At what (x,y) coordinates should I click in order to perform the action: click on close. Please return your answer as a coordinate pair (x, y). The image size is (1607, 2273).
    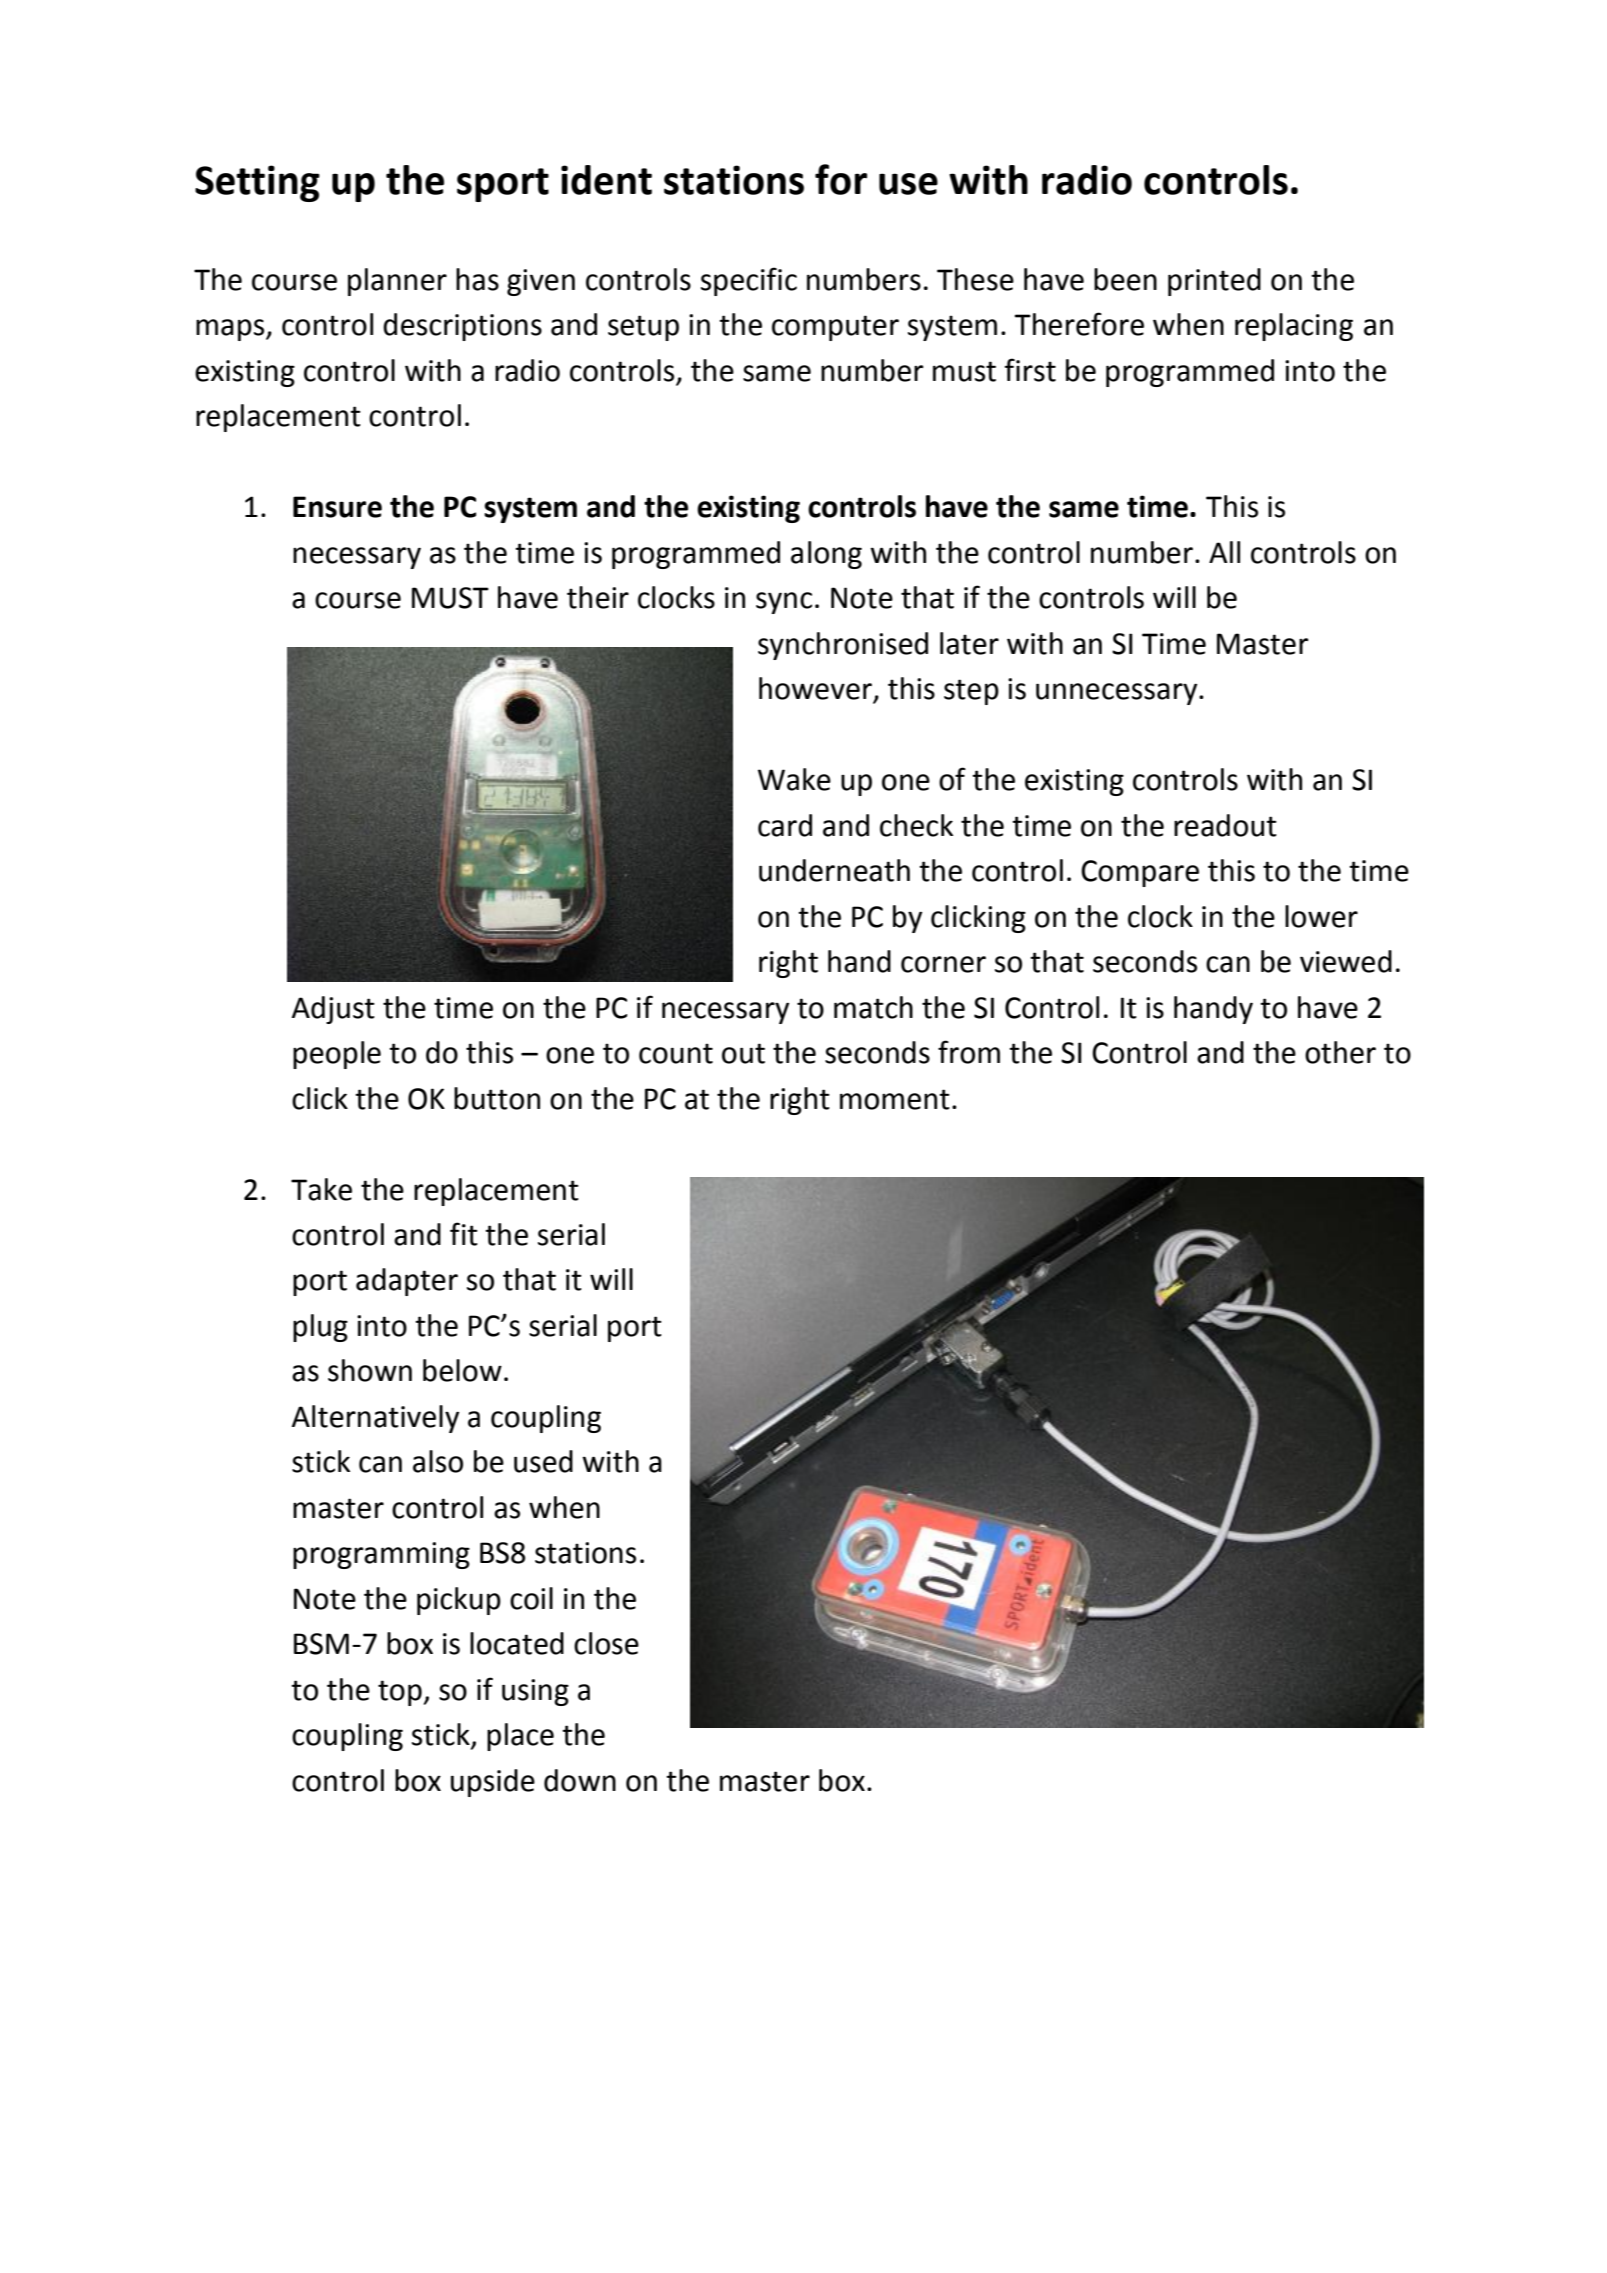
    Looking at the image, I should click on (606, 1643).
